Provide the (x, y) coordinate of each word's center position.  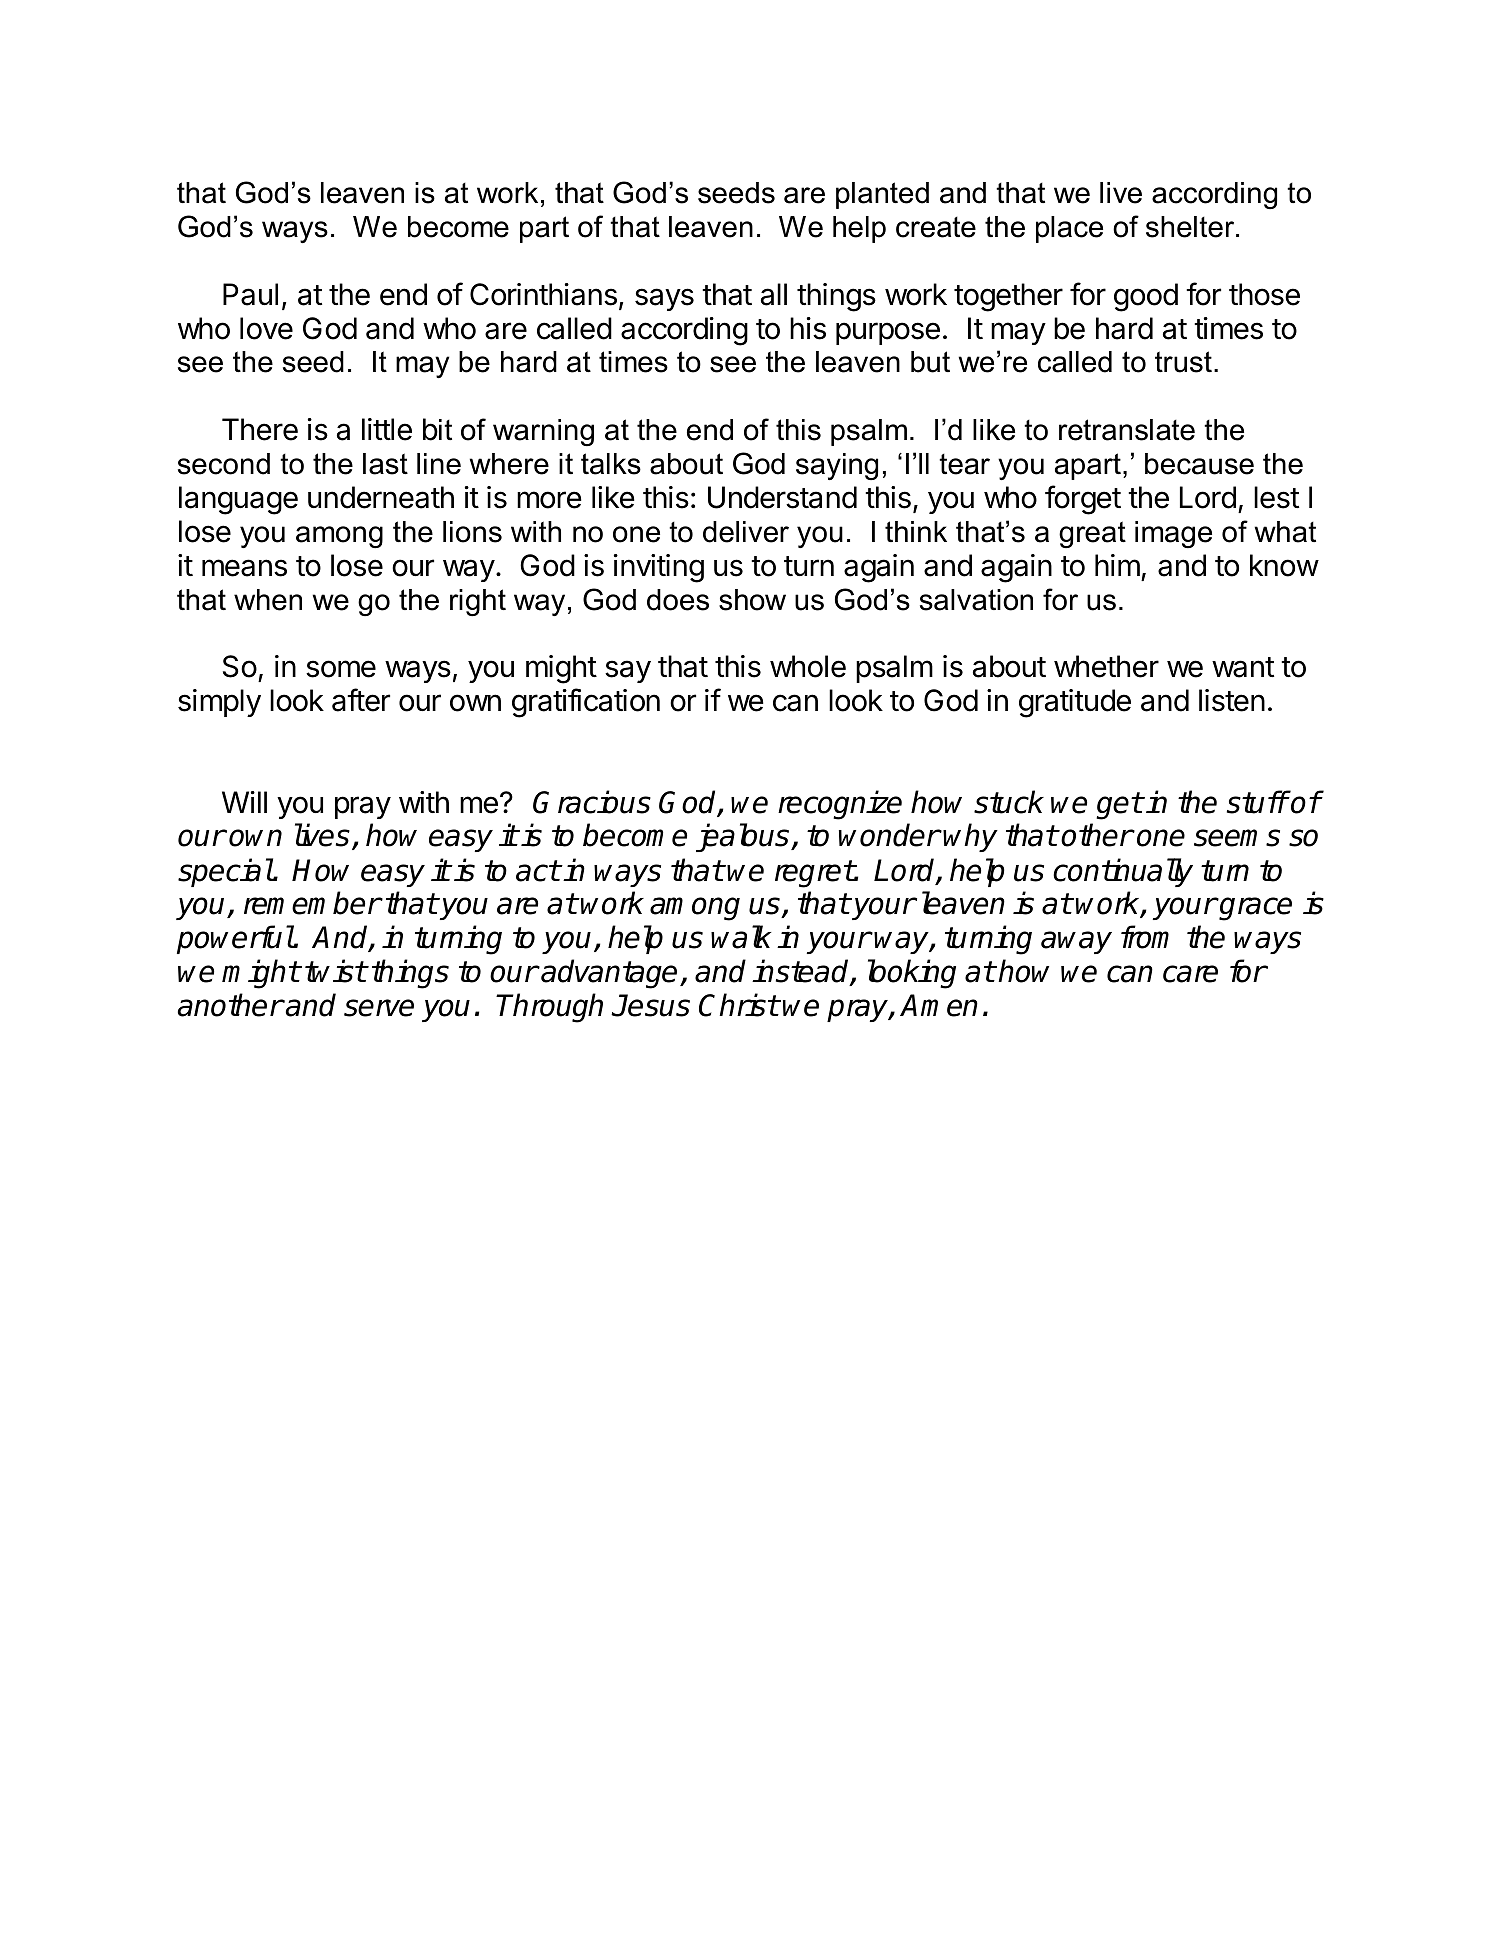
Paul (250, 294)
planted (882, 195)
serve (379, 1008)
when (268, 600)
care (1190, 974)
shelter (1191, 227)
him (1117, 565)
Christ (739, 1005)
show (752, 600)
